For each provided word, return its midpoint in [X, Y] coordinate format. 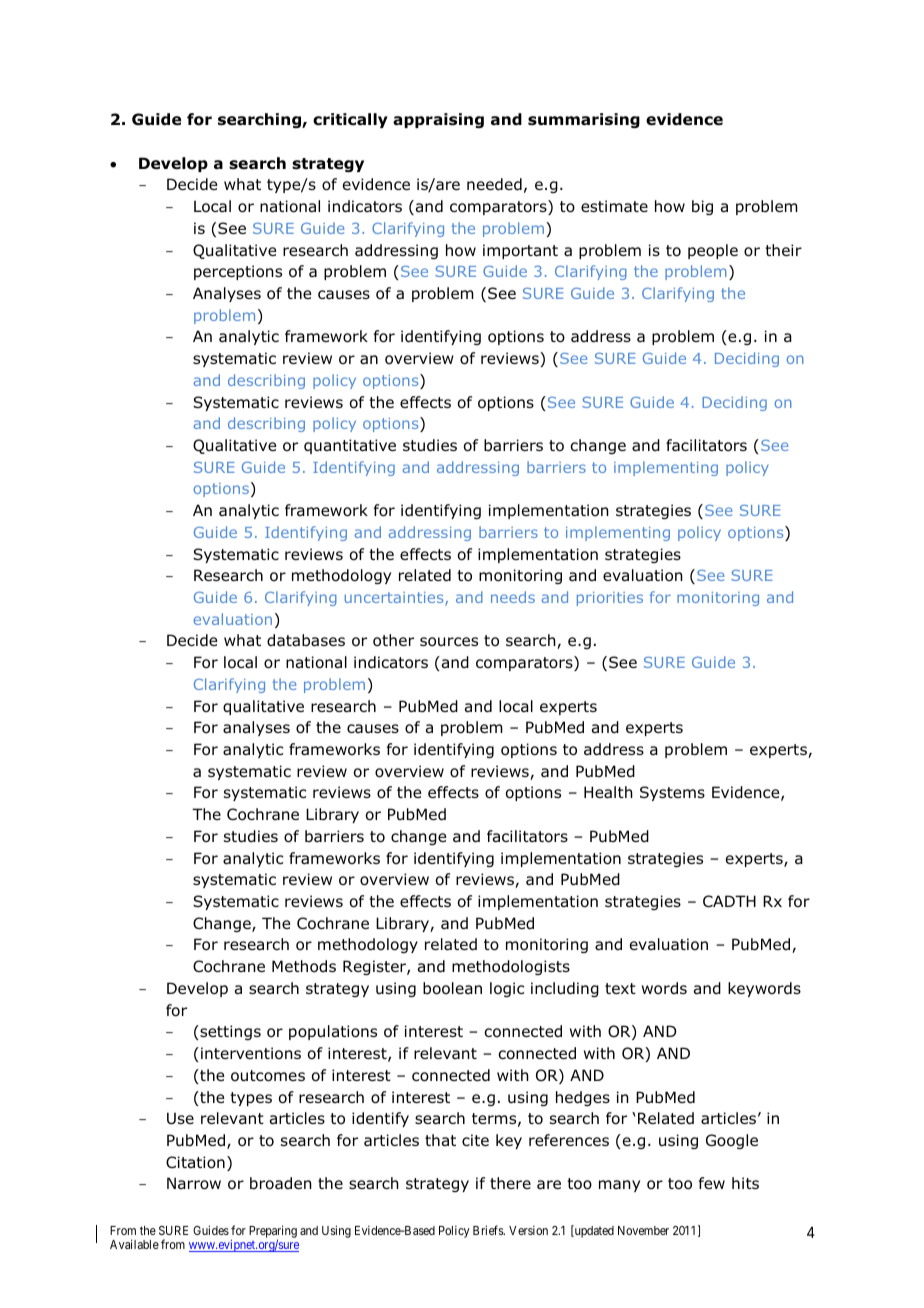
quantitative [350, 446]
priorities [610, 599]
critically [350, 120]
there [510, 1183]
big [702, 207]
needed [494, 184]
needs [513, 597]
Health [608, 792]
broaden [281, 1183]
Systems [672, 793]
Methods [304, 966]
